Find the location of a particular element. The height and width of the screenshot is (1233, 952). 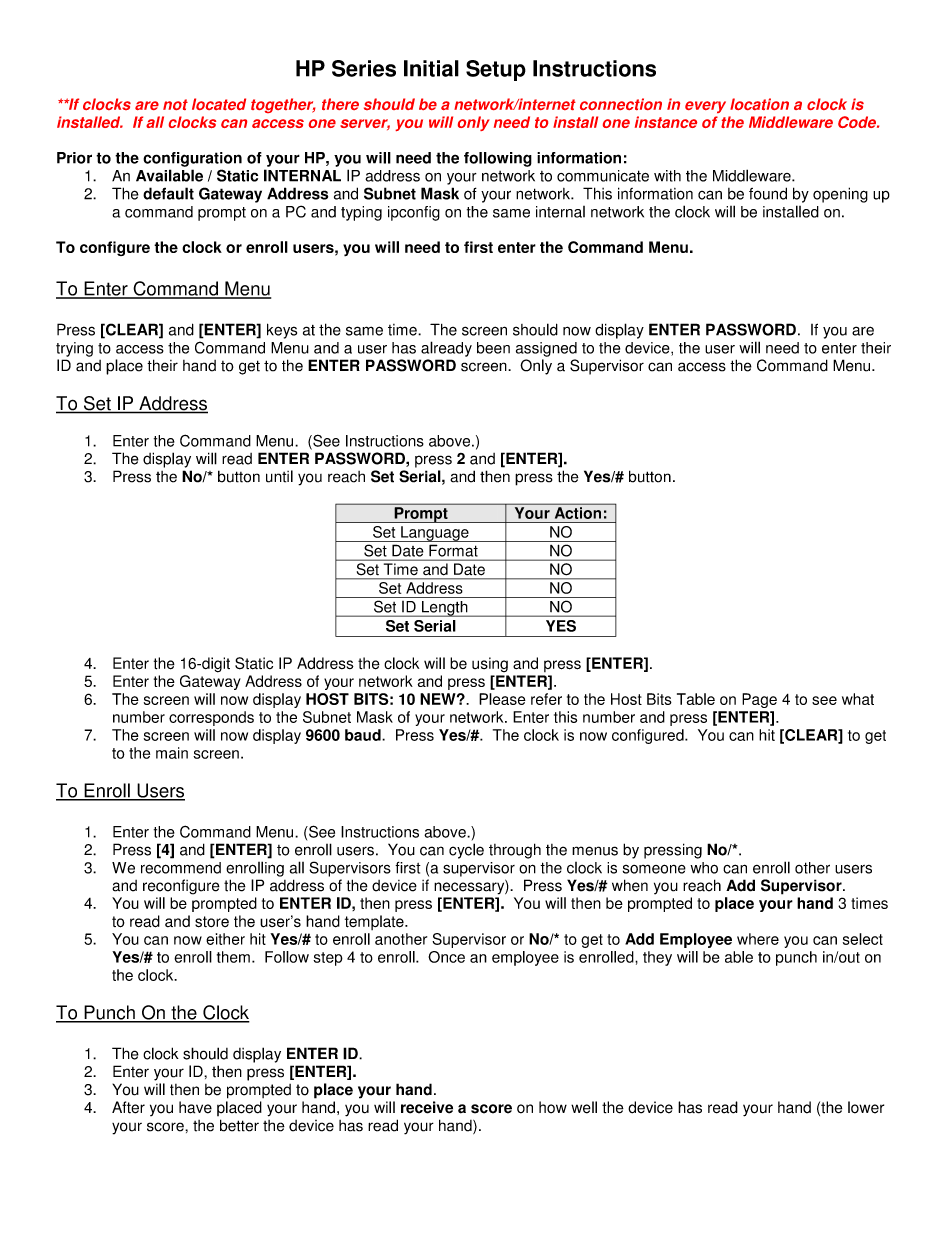

corresponds is located at coordinates (211, 718).
